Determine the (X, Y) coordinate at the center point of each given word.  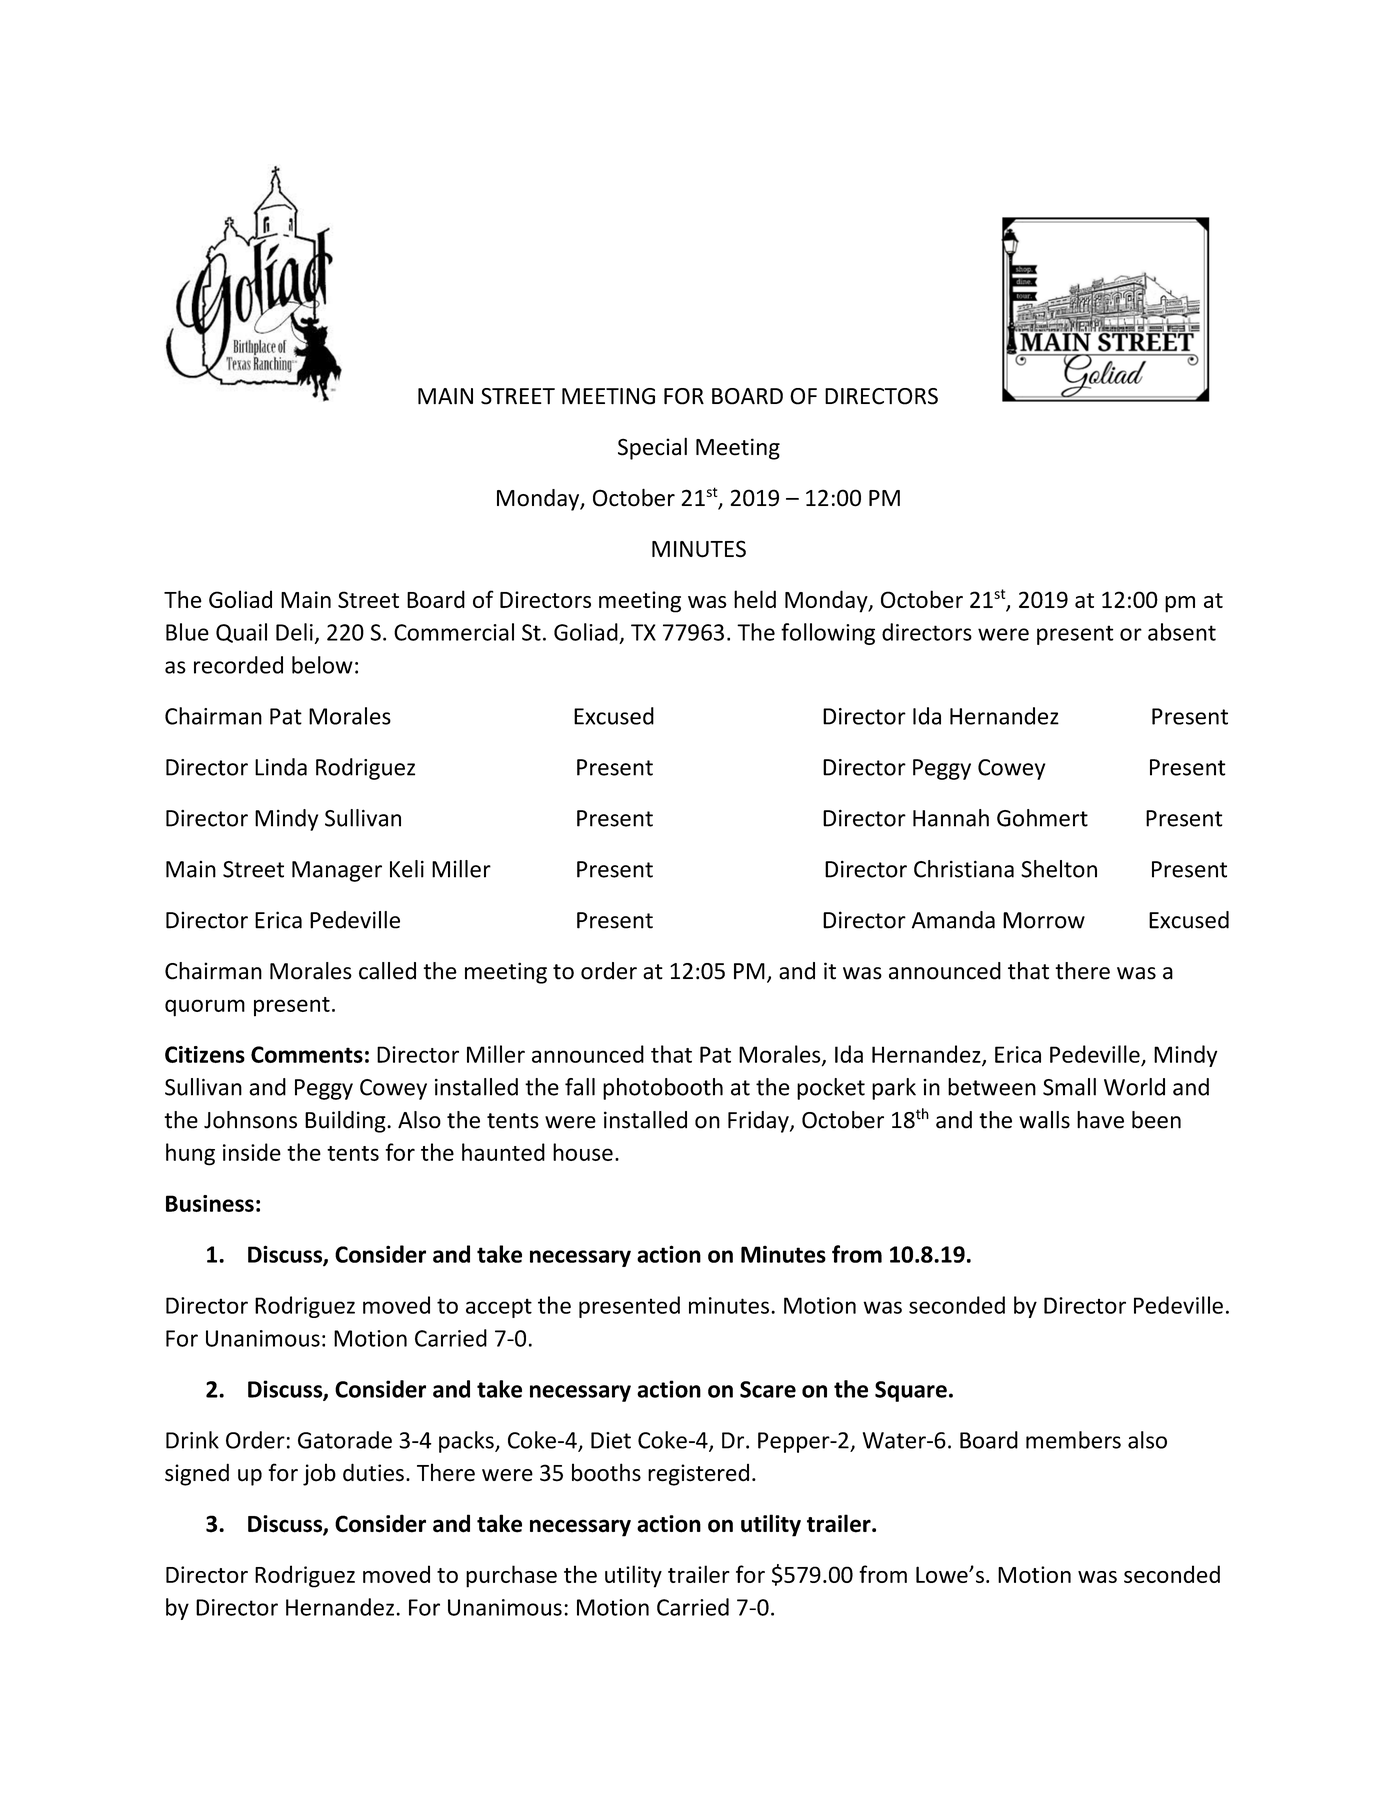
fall (580, 1087)
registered (698, 1475)
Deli (294, 632)
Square (911, 1391)
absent (1182, 632)
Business (210, 1203)
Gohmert (1042, 818)
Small (1069, 1087)
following (828, 634)
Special (652, 448)
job (319, 1474)
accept (499, 1308)
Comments (307, 1054)
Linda (281, 767)
